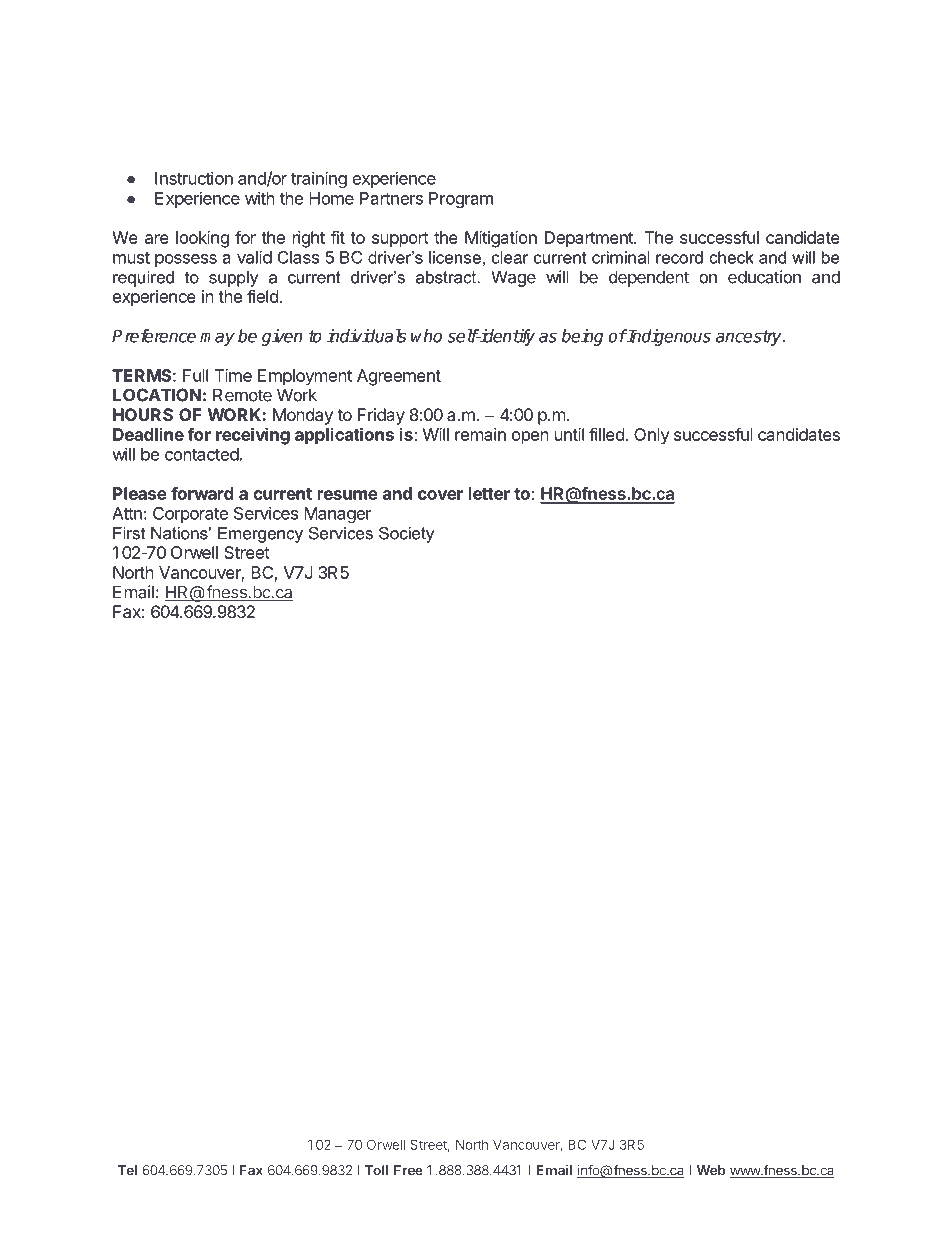 The image size is (952, 1233). Describe the element at coordinates (461, 200) in the page. I see `Program` at that location.
